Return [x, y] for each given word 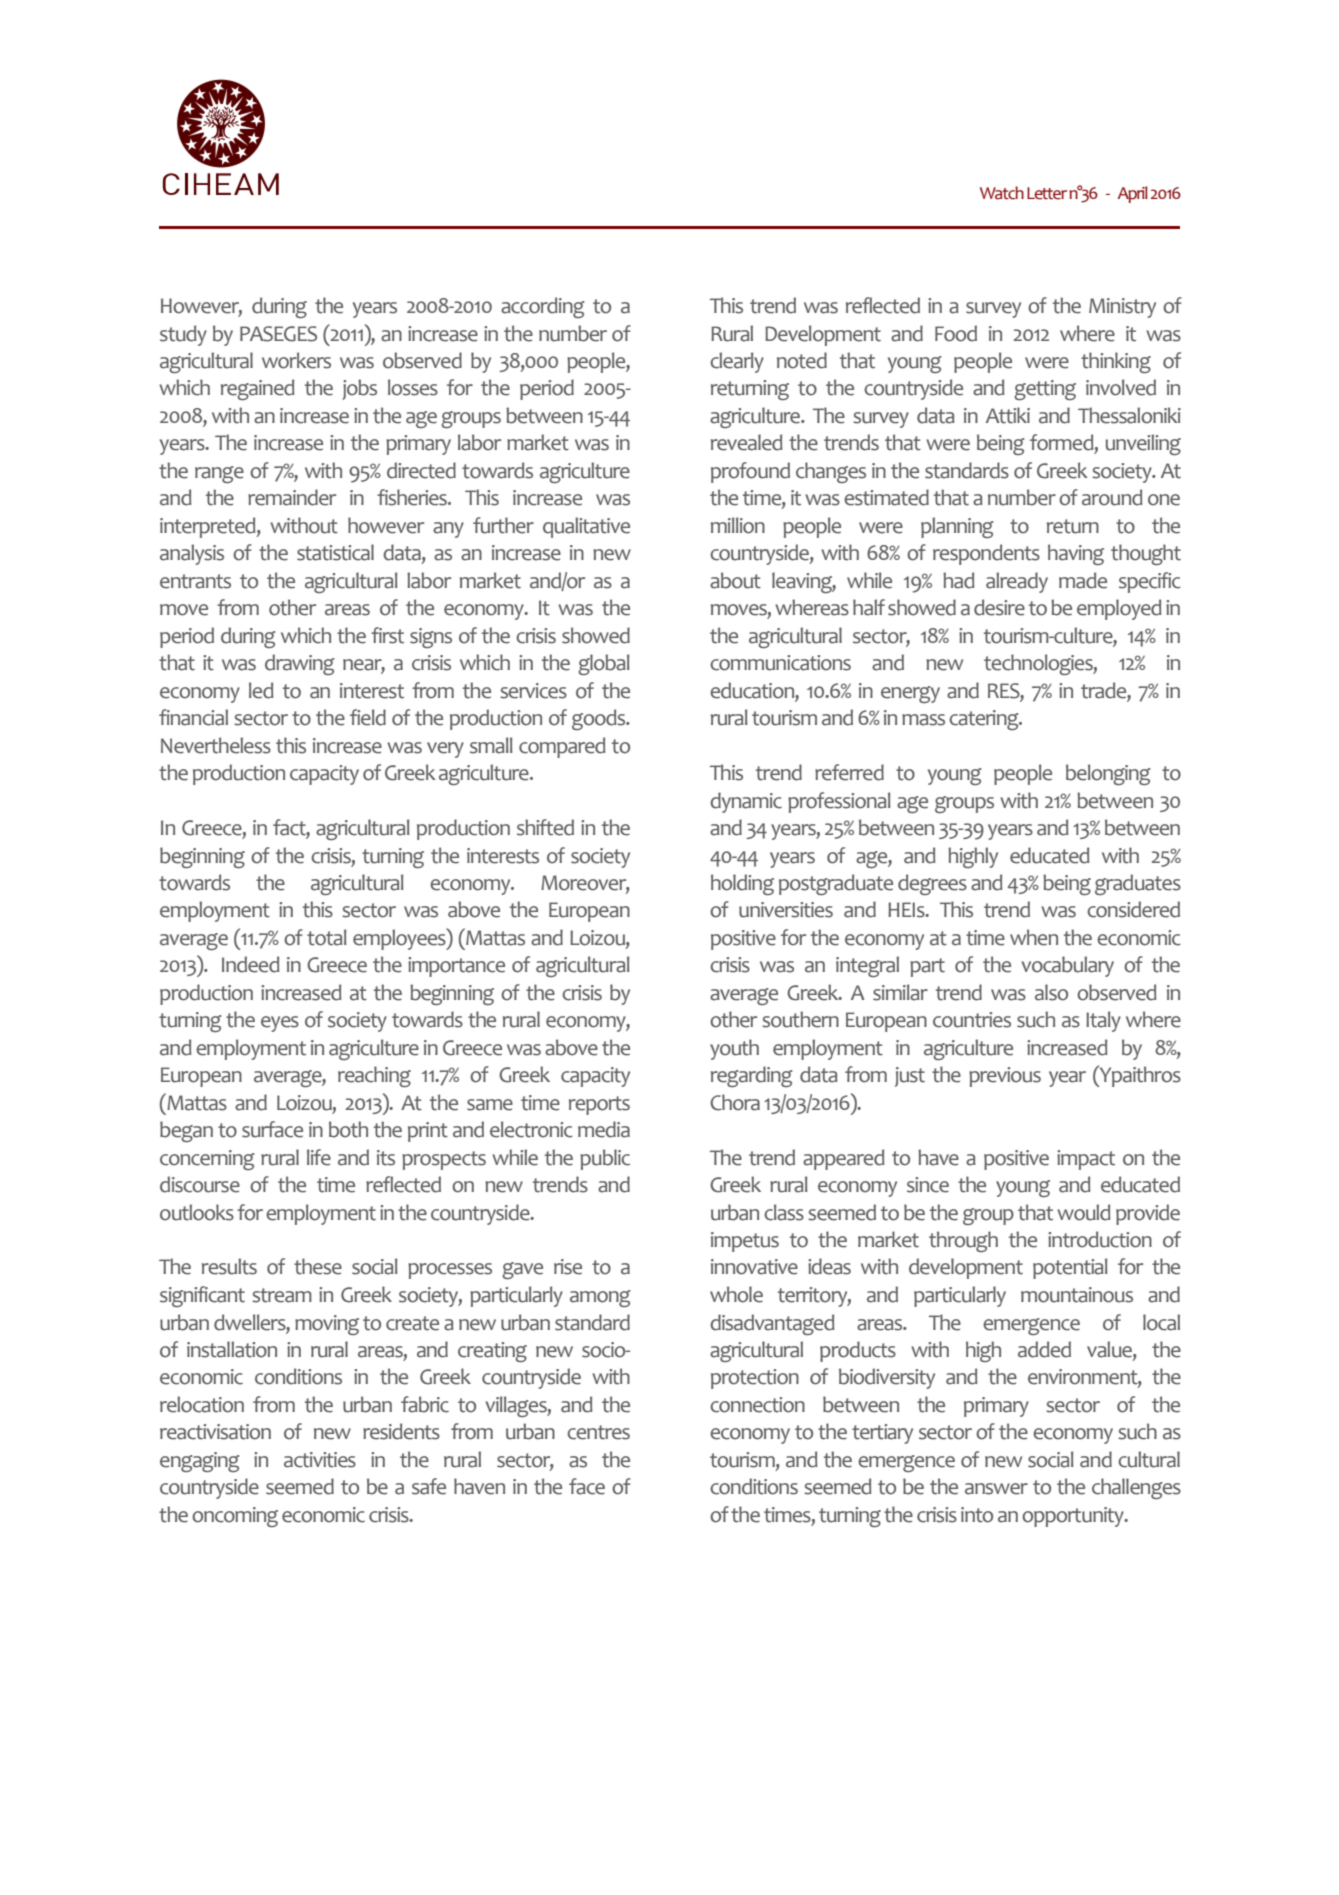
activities [320, 1460]
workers [296, 360]
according [543, 307]
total [327, 937]
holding [742, 884]
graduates [1138, 884]
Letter [1047, 193]
